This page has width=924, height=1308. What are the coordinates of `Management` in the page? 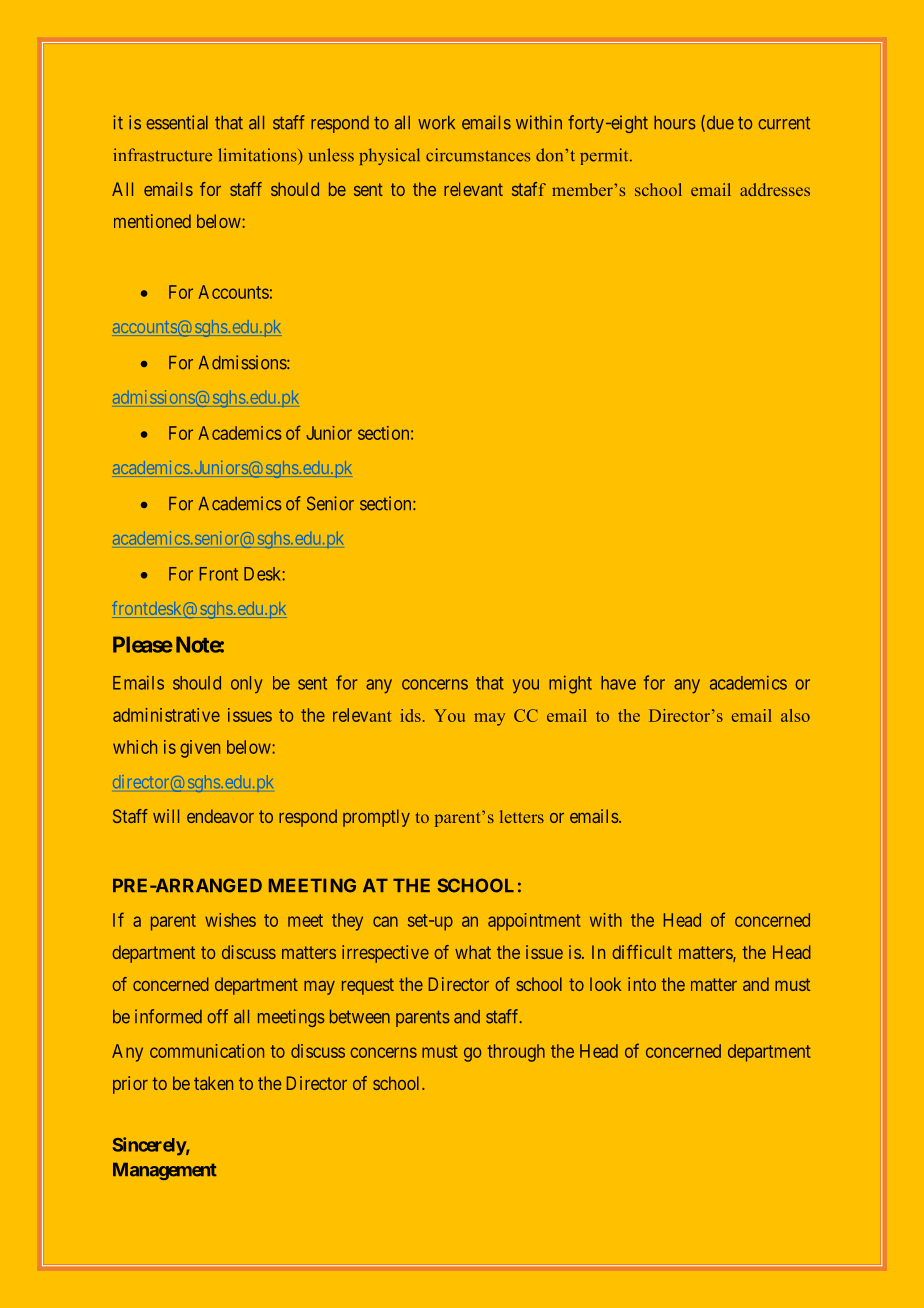 It's located at (165, 1171).
